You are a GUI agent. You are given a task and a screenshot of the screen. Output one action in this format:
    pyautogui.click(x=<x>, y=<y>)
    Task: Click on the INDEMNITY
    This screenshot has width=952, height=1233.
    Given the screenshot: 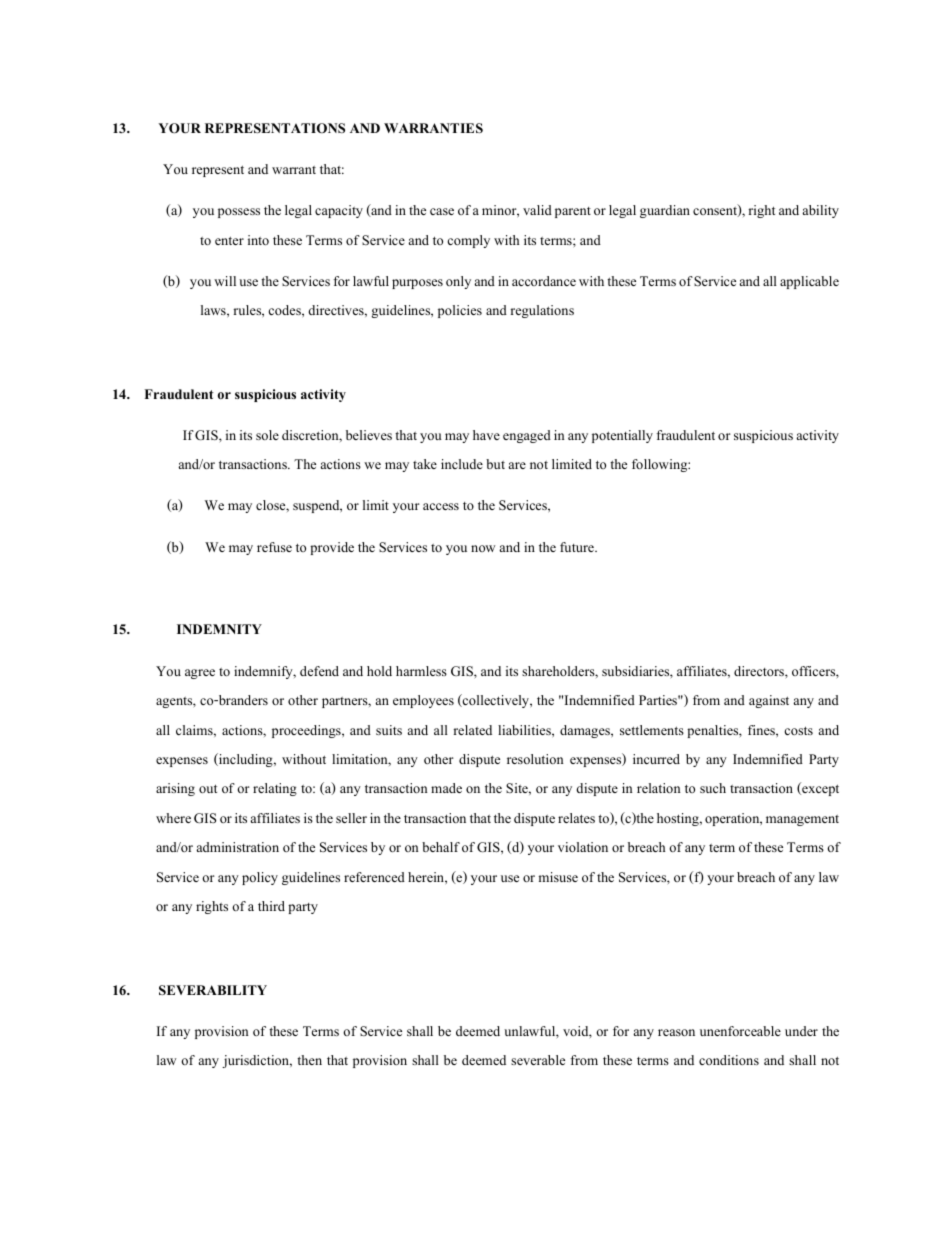 What is the action you would take?
    pyautogui.click(x=219, y=629)
